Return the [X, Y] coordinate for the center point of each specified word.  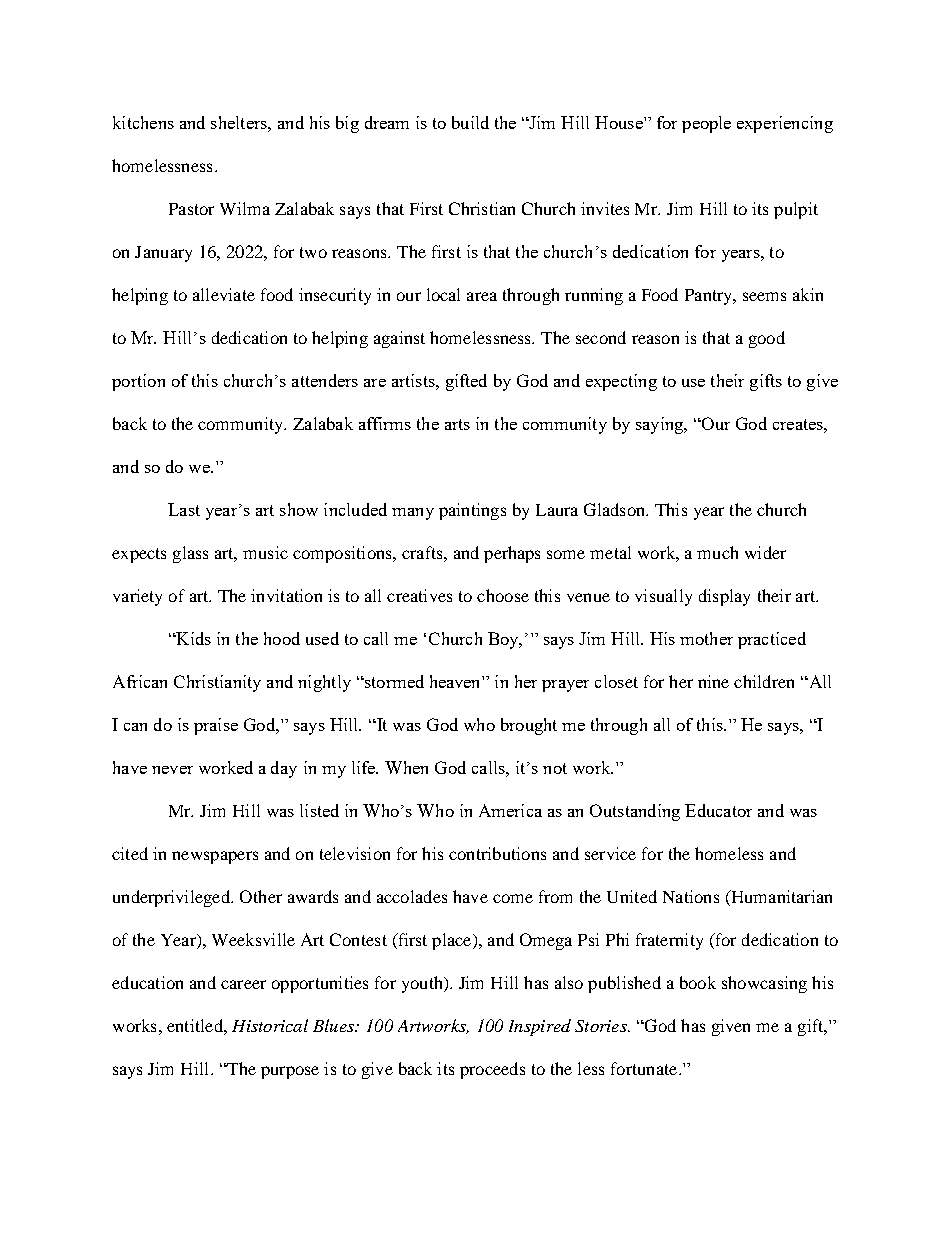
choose [503, 595]
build [470, 122]
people [706, 124]
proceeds [492, 1070]
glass [190, 554]
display [724, 597]
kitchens [143, 122]
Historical [270, 1025]
